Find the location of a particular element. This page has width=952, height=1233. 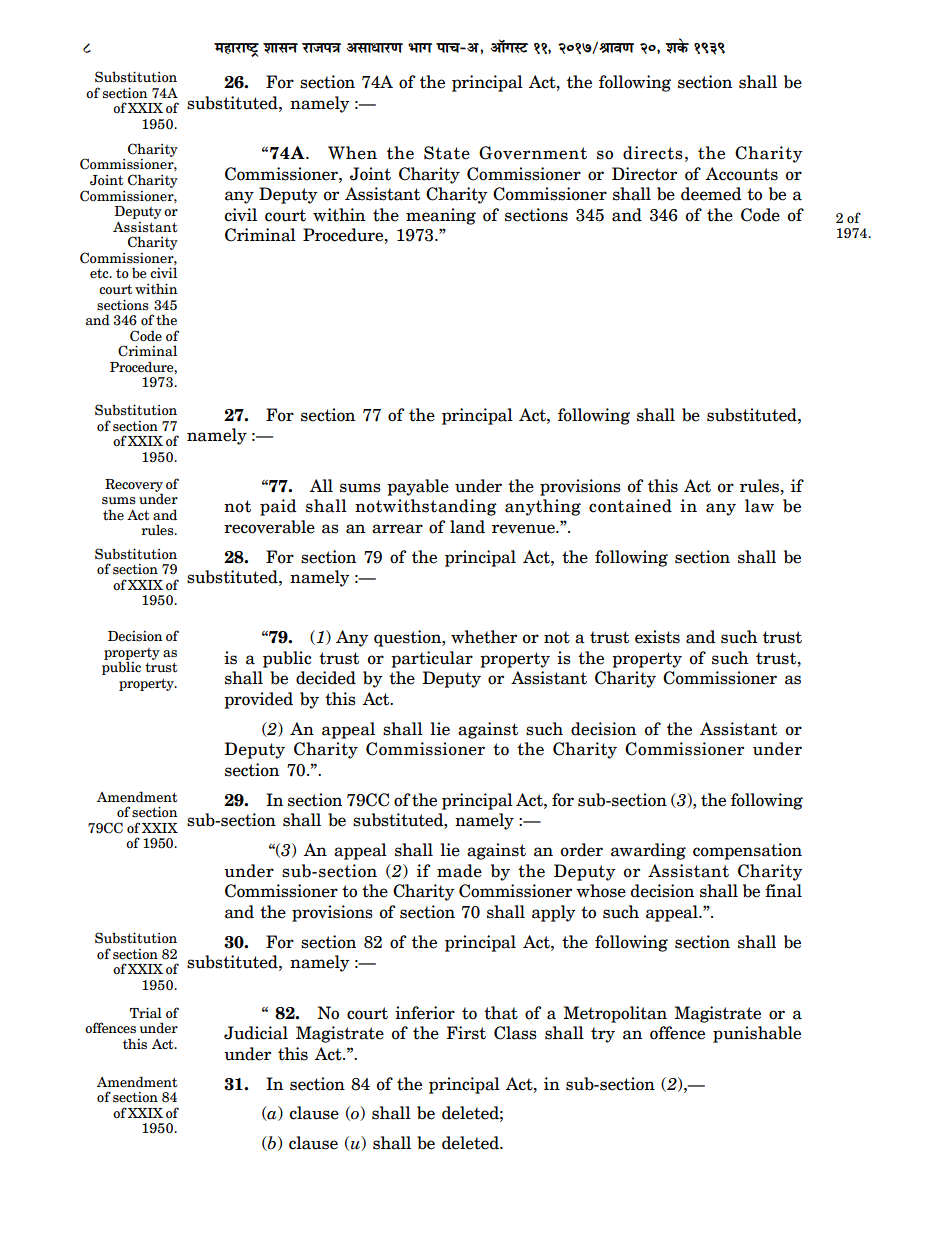

punishable is located at coordinates (757, 1034).
